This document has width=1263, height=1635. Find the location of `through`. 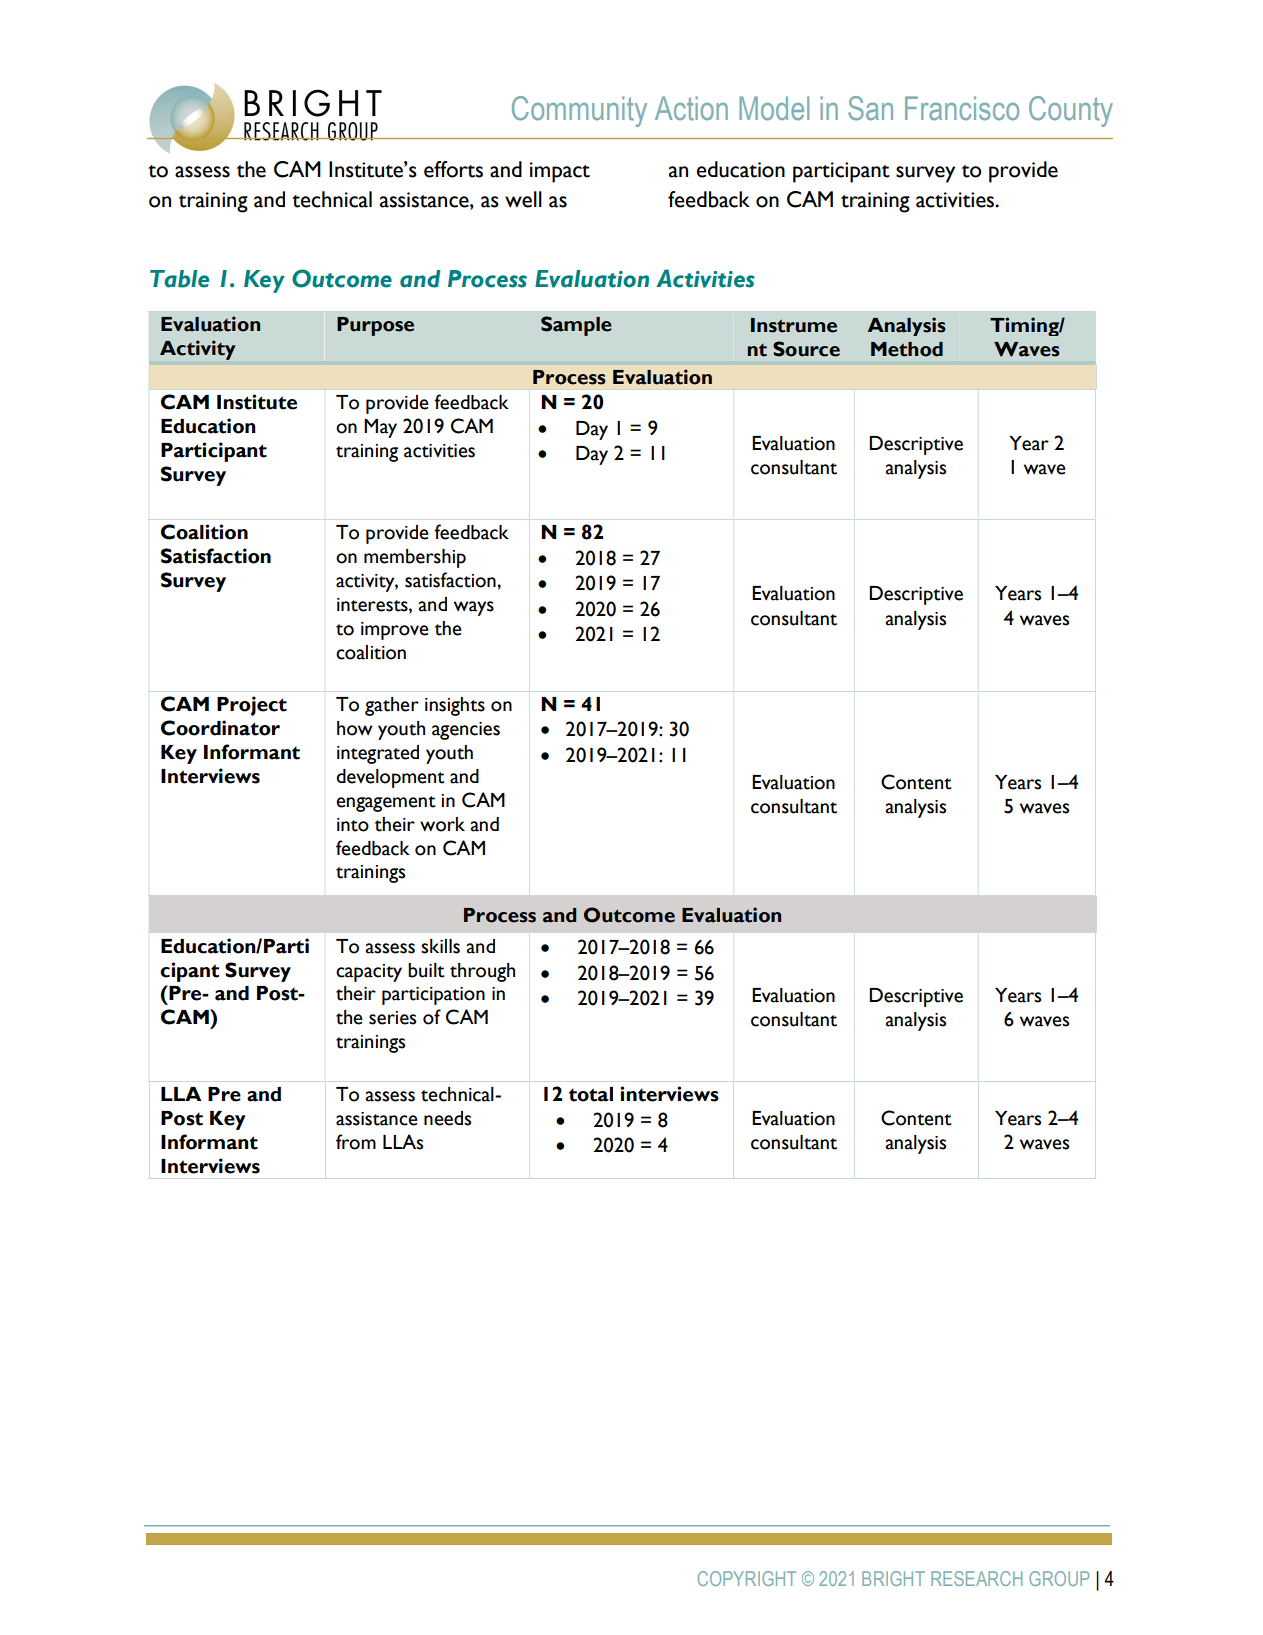

through is located at coordinates (482, 972).
